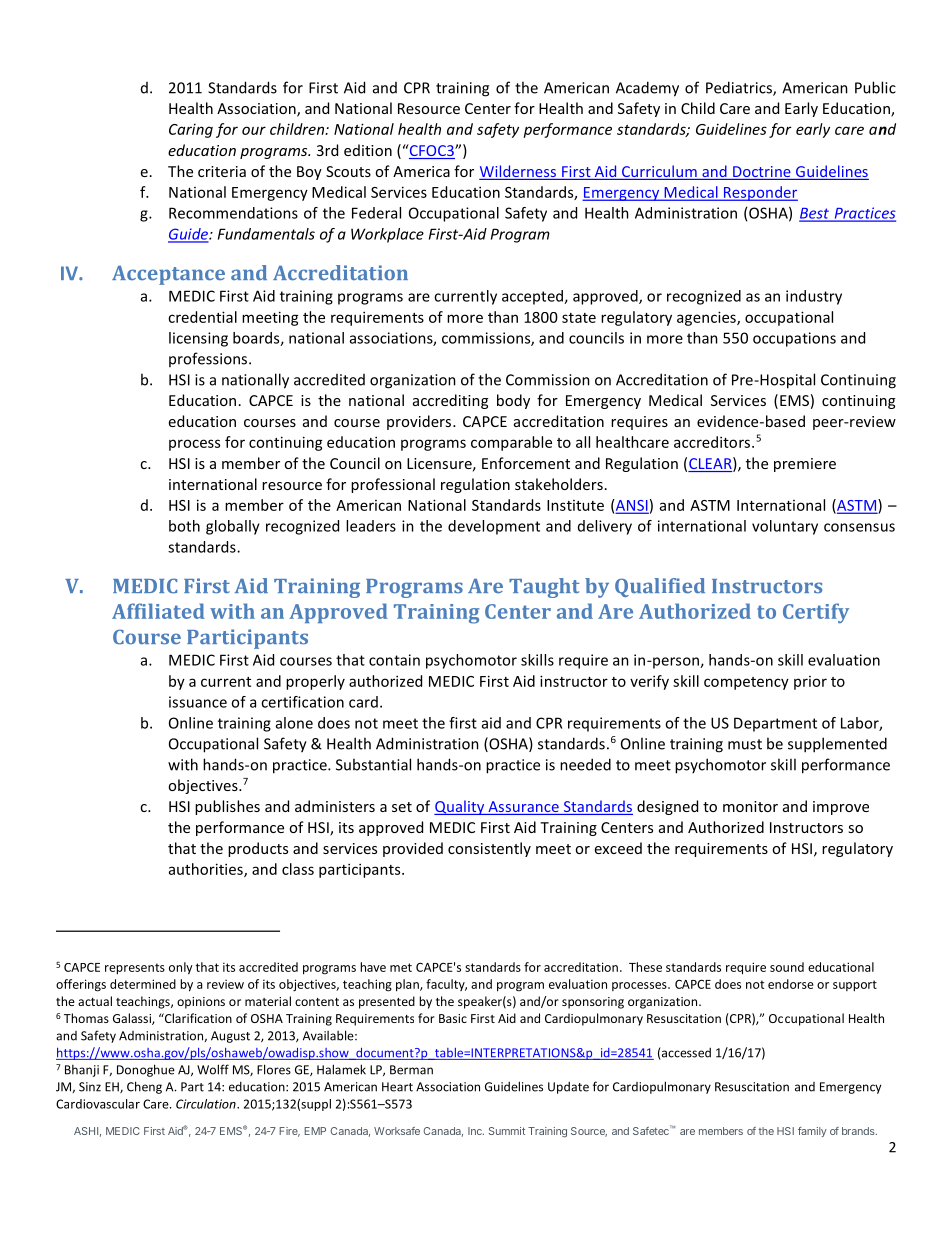 The width and height of the screenshot is (952, 1233). What do you see at coordinates (184, 526) in the screenshot?
I see `both` at bounding box center [184, 526].
